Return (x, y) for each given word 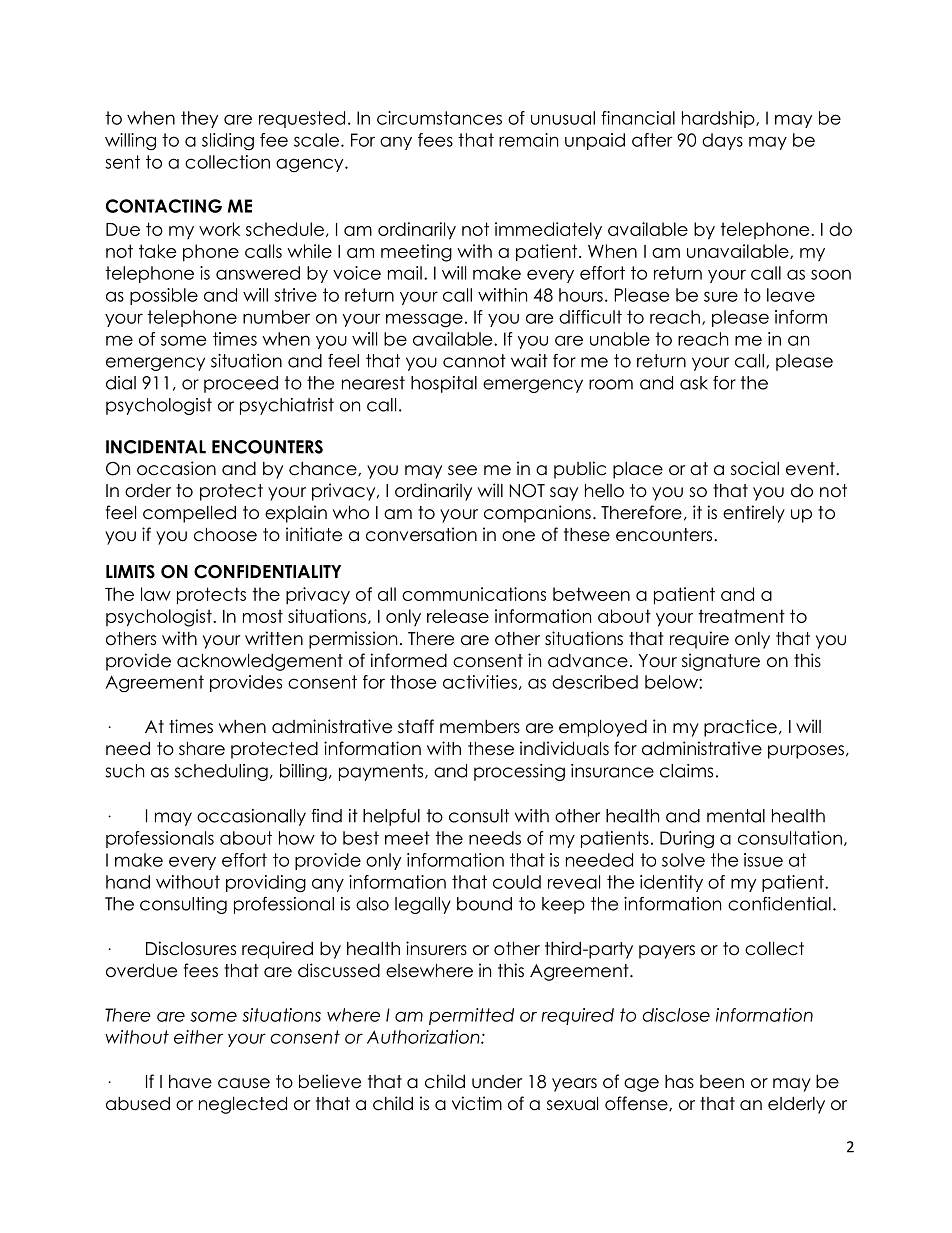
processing (519, 772)
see (462, 470)
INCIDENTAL (156, 447)
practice (740, 728)
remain (528, 140)
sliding (228, 142)
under (497, 1082)
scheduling (221, 772)
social (755, 468)
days (722, 141)
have (190, 1082)
